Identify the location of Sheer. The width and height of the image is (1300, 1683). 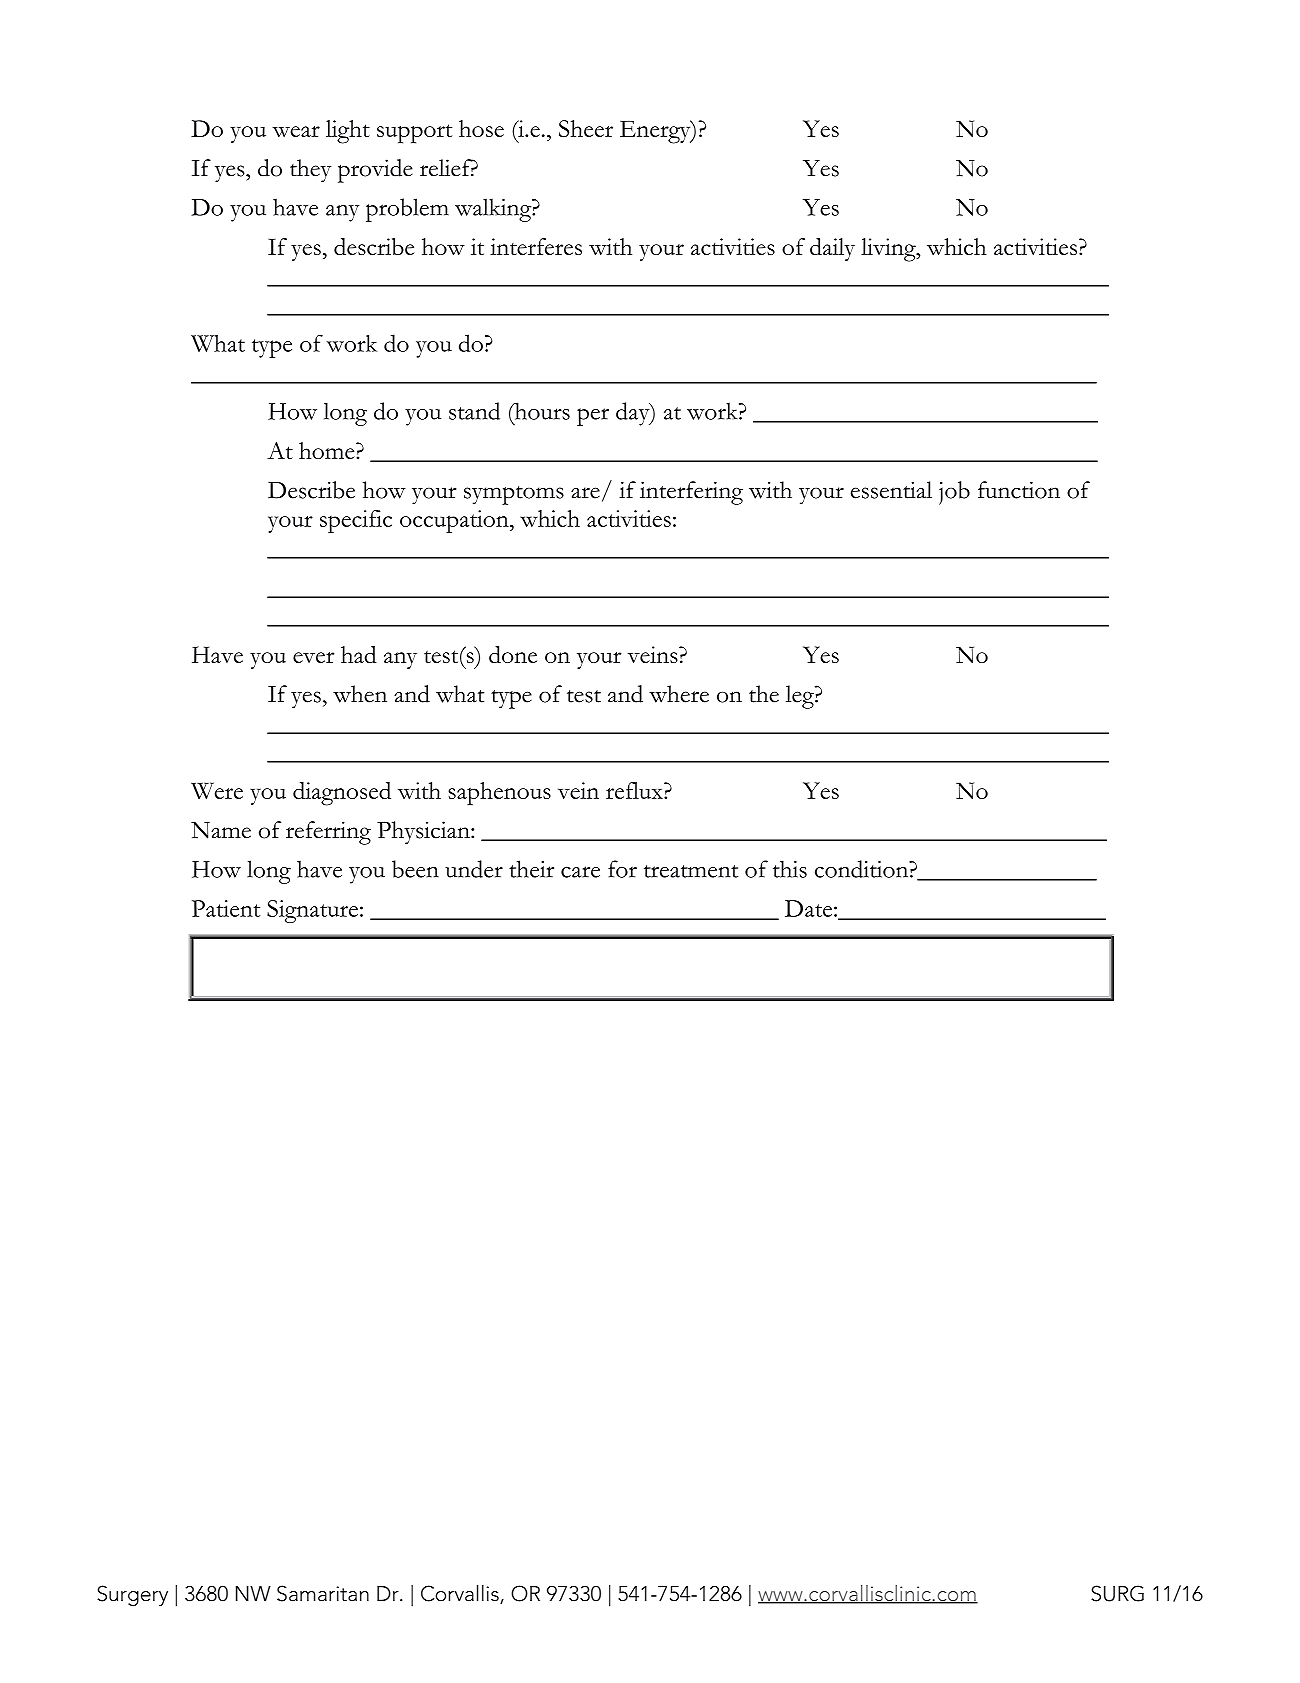
(586, 128).
